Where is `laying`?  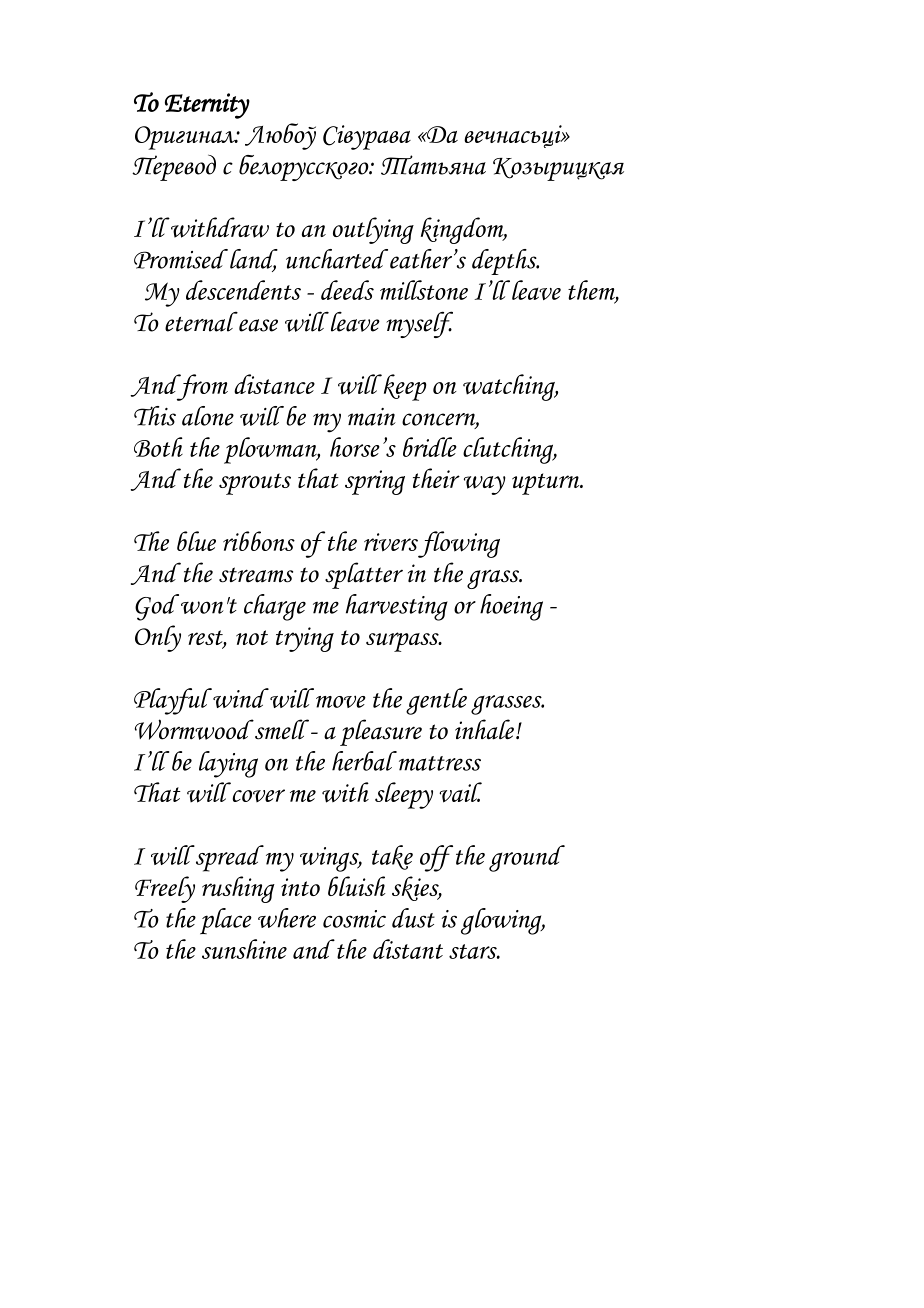 laying is located at coordinates (228, 764).
